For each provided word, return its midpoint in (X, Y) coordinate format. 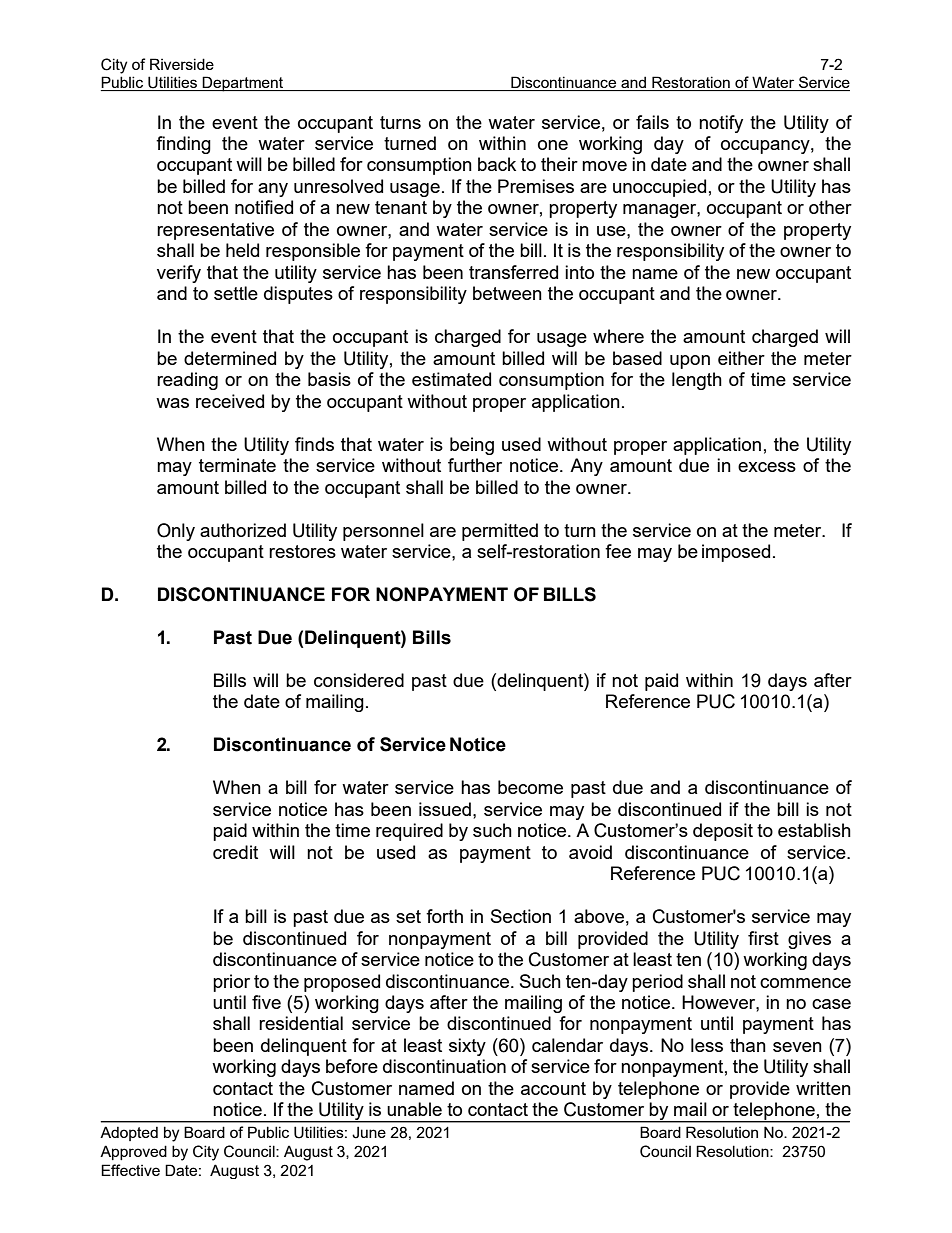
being (472, 446)
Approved (133, 1152)
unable (414, 1109)
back (497, 164)
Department (243, 84)
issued (445, 809)
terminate (237, 465)
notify (721, 124)
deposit (723, 832)
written (823, 1088)
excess (767, 467)
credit (235, 852)
